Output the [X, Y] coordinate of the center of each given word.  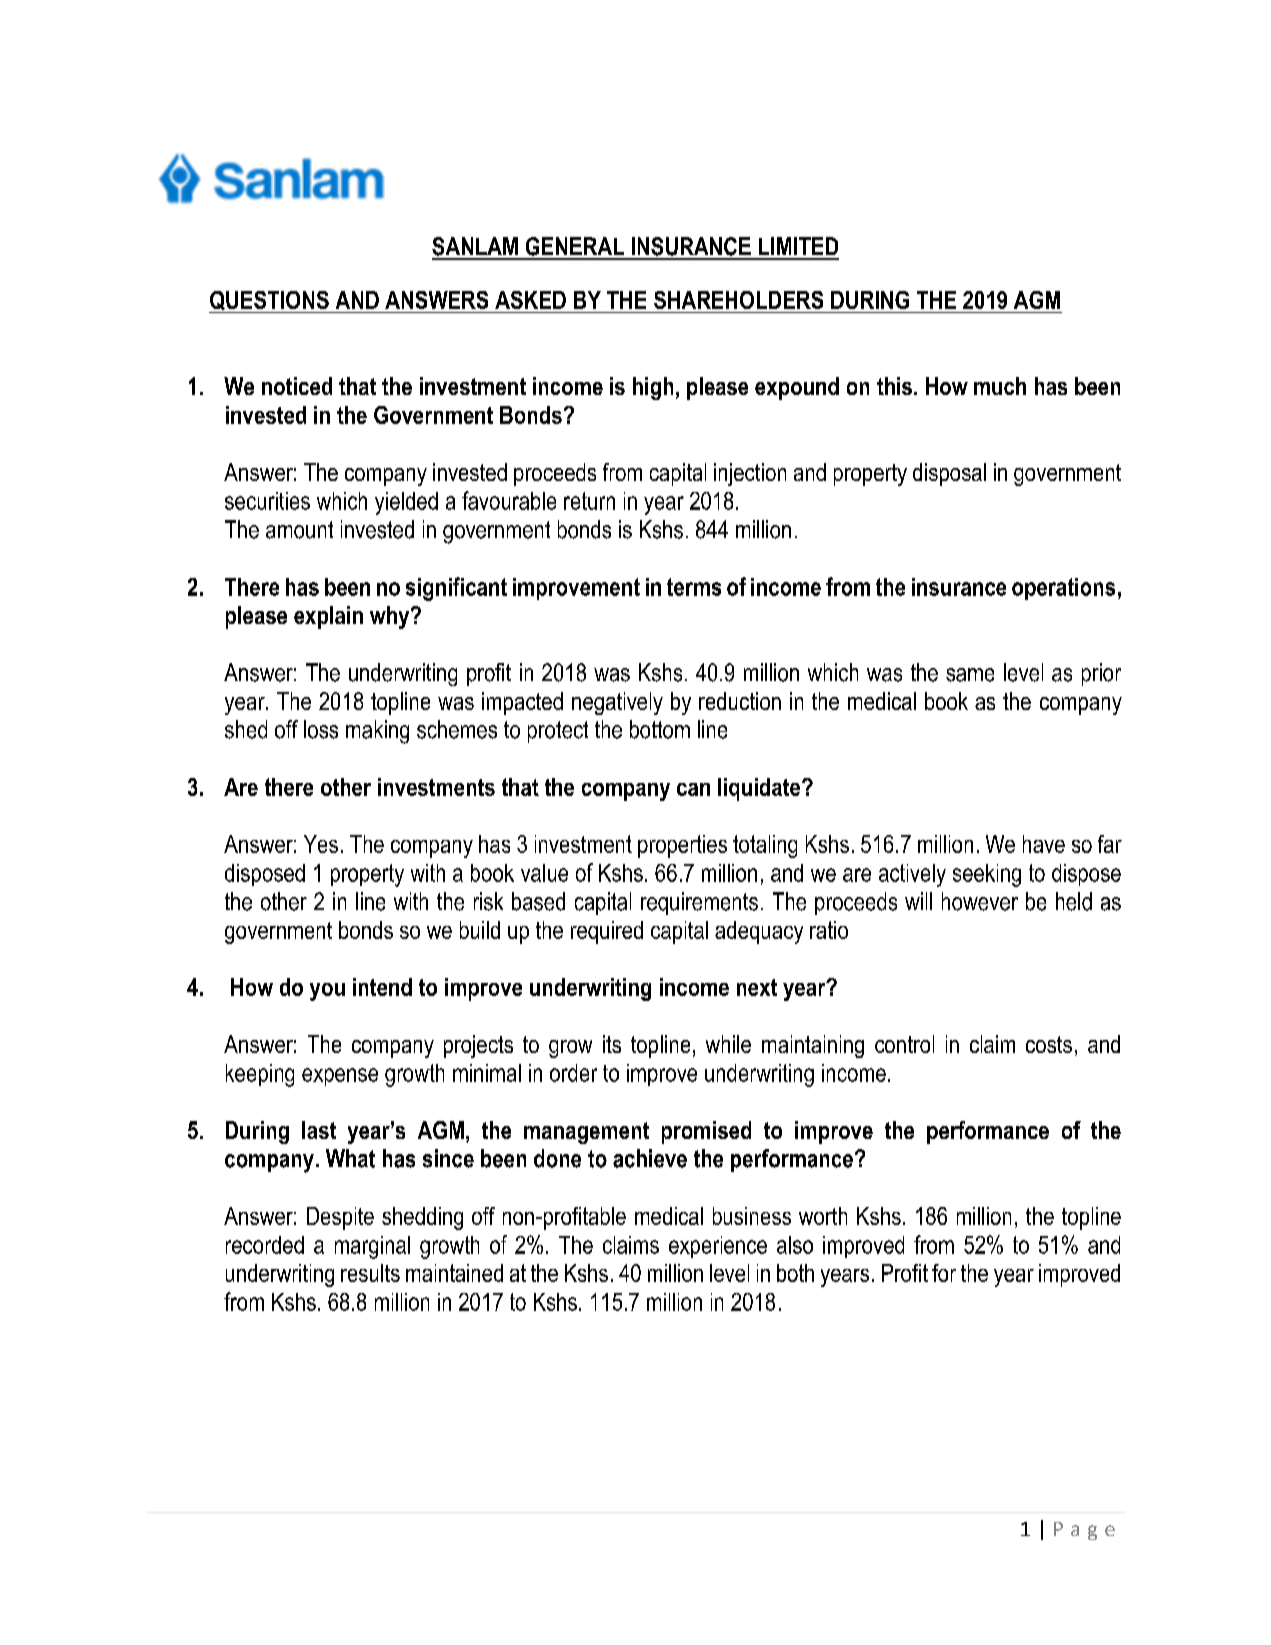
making [377, 732]
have [1044, 844]
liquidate [760, 789]
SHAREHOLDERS [738, 300]
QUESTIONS [270, 302]
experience [718, 1247]
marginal [372, 1247]
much [1000, 386]
